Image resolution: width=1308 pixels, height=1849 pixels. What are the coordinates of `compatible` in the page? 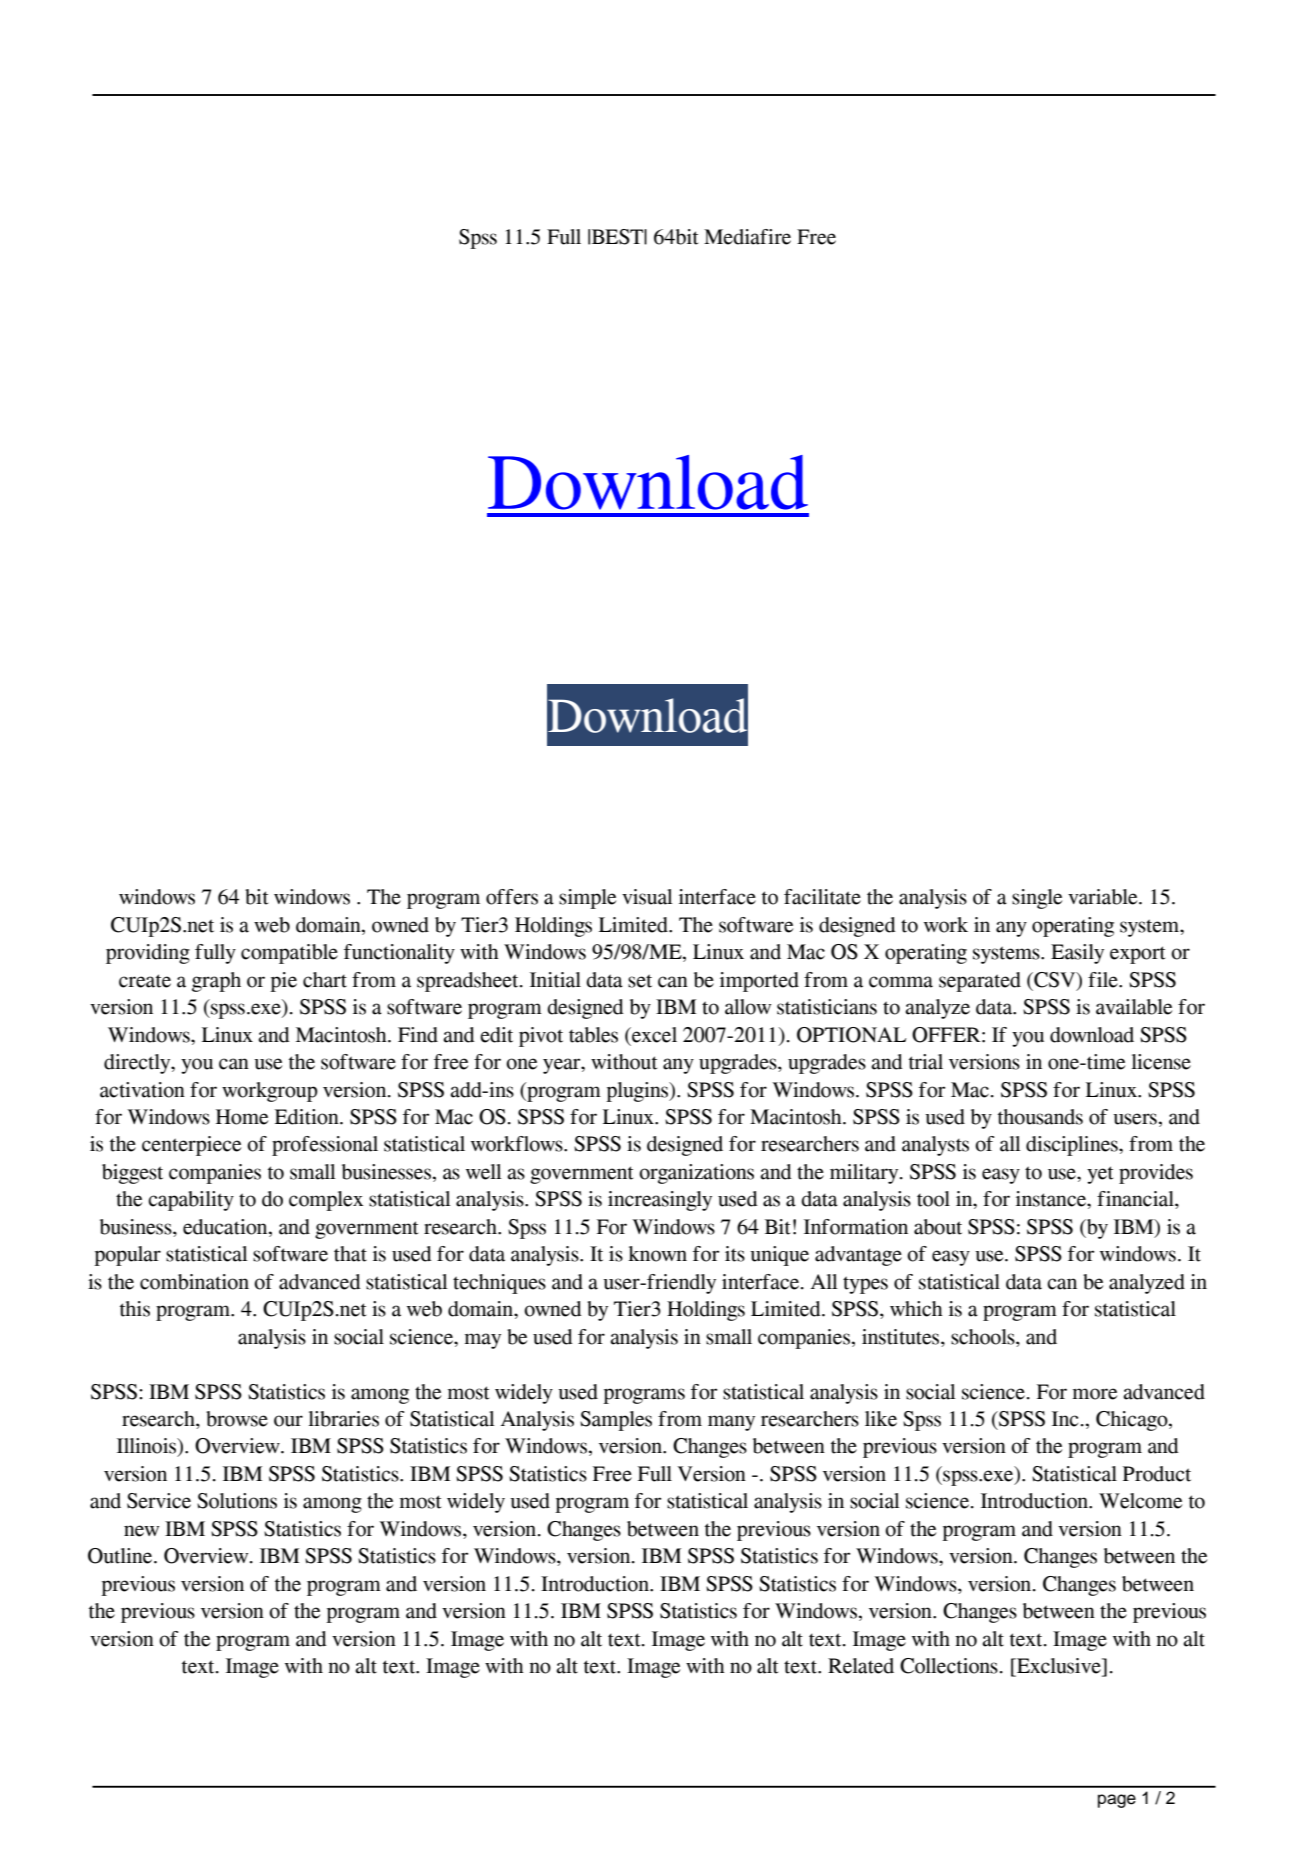 It's located at (289, 954).
